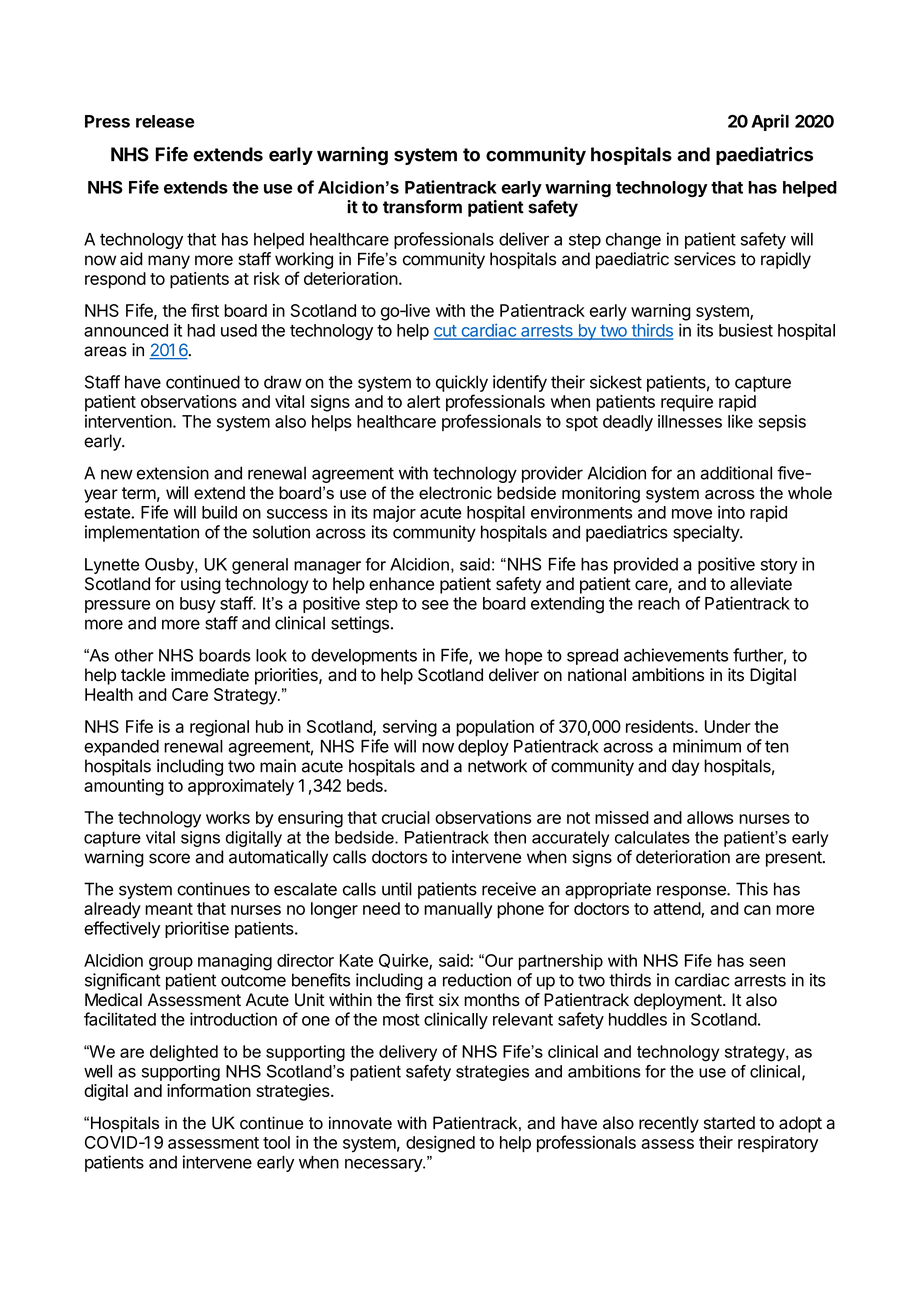 The image size is (924, 1308). I want to click on intervention, so click(128, 421).
